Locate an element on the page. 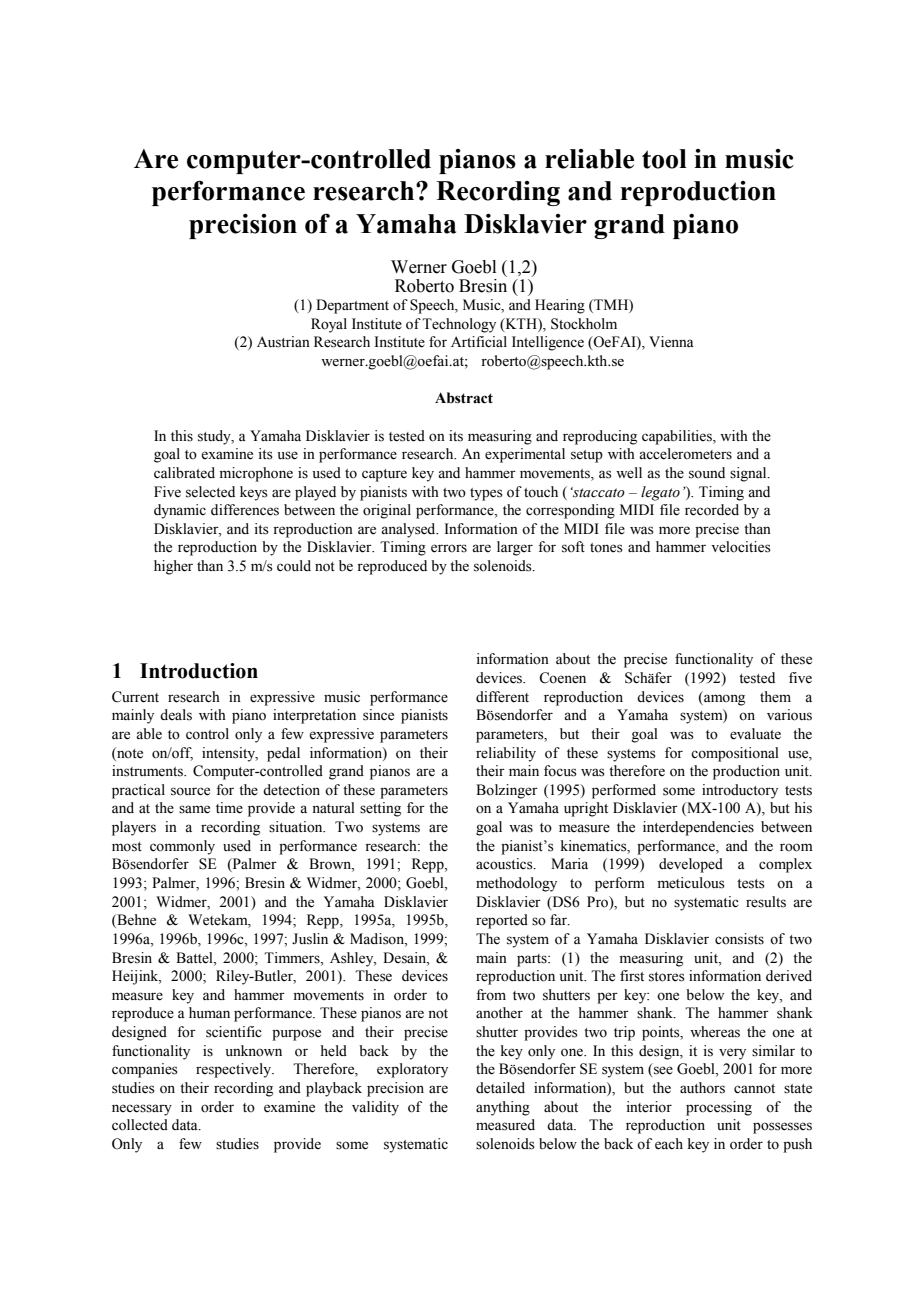 The width and height of the page is (924, 1308). anything is located at coordinates (503, 1108).
